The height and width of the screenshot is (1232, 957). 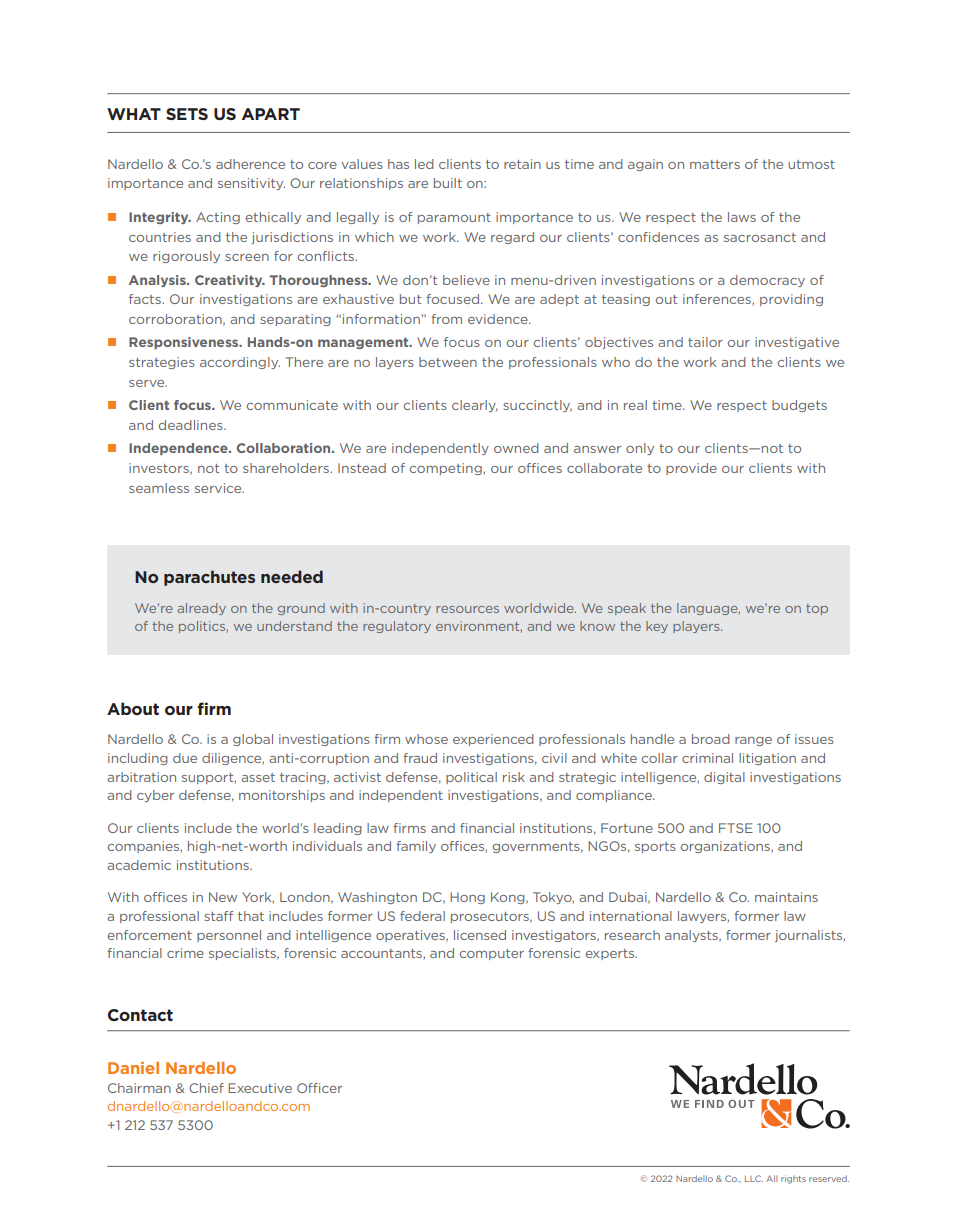 I want to click on retain, so click(x=522, y=164).
